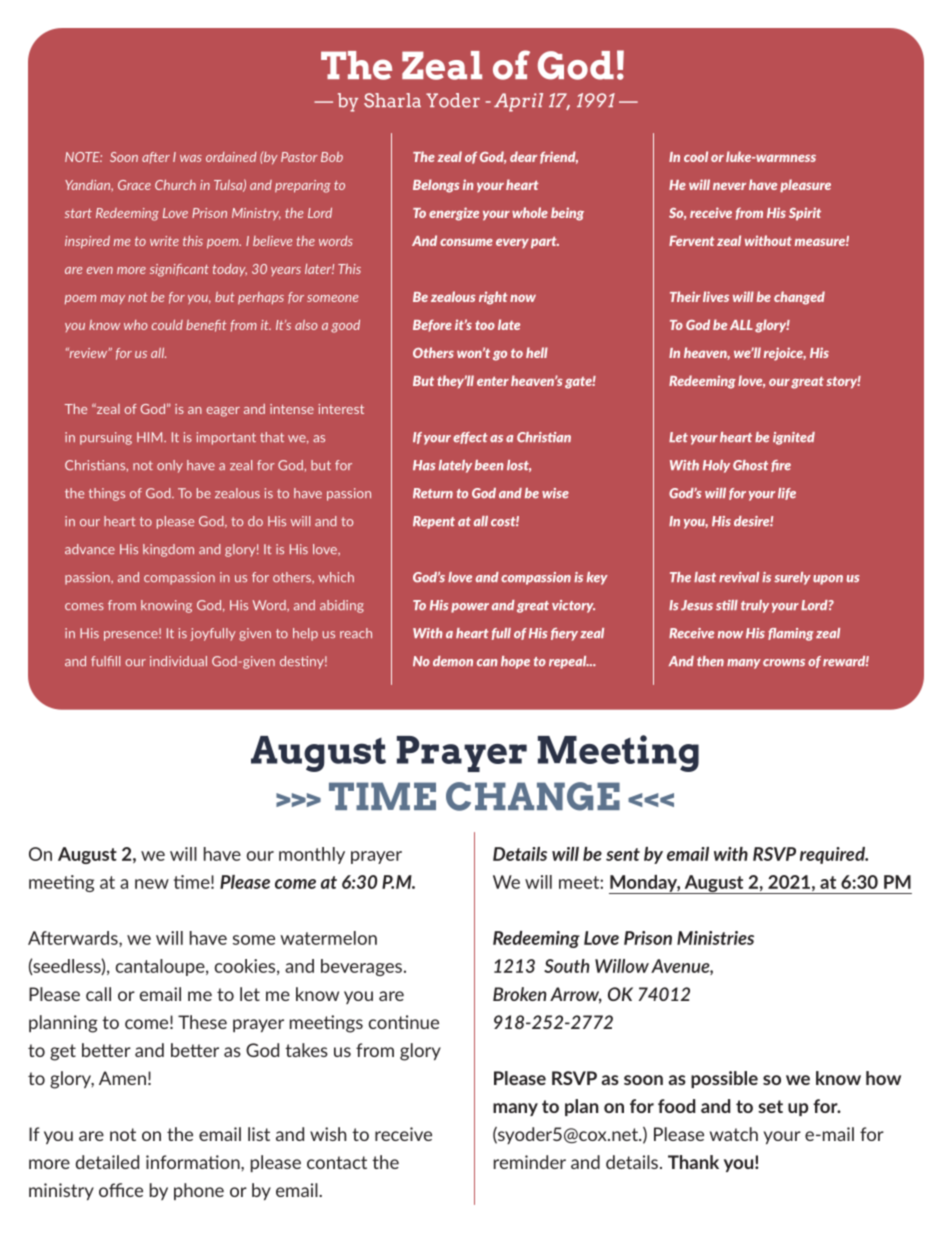  I want to click on TIME, so click(382, 796).
